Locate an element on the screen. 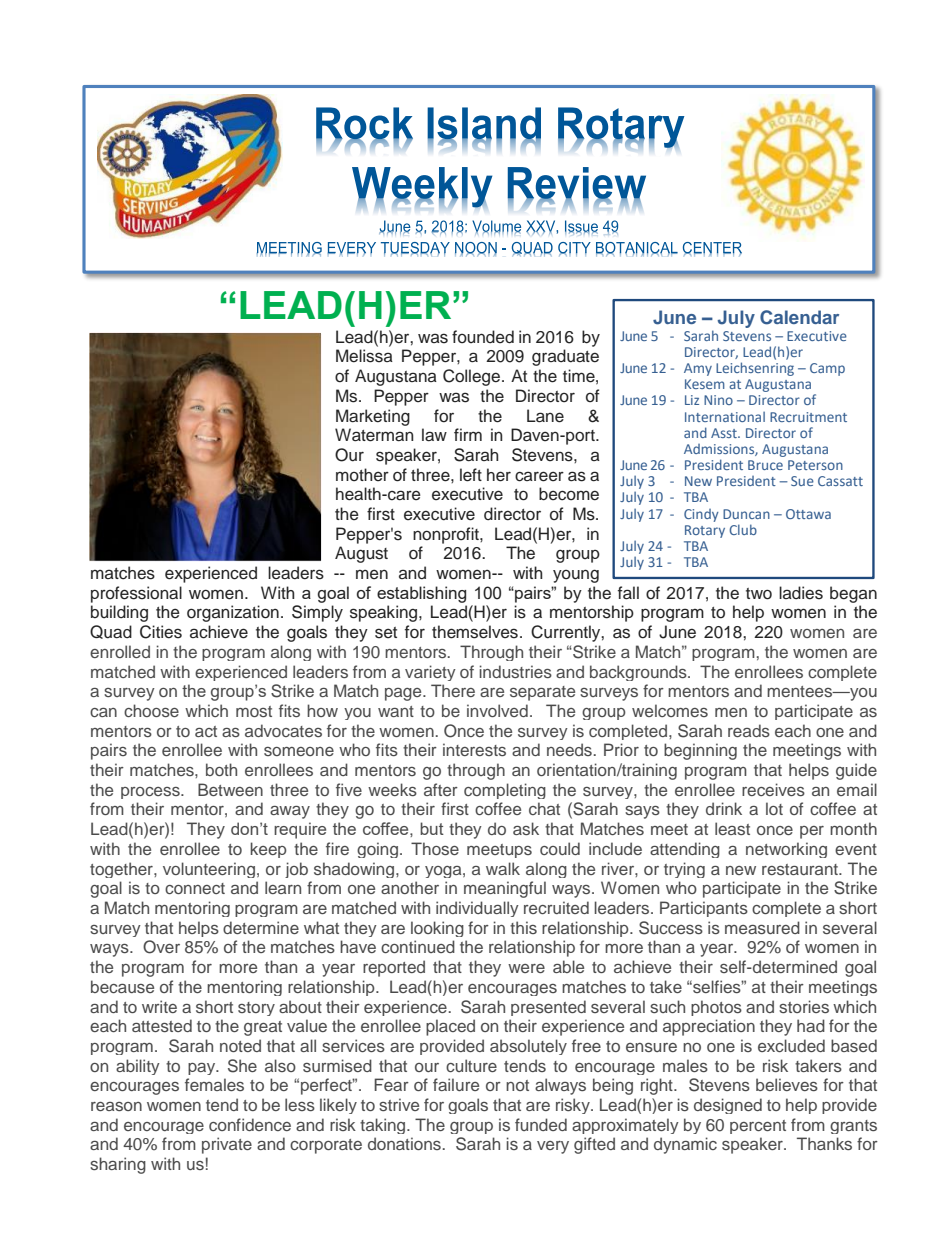 This screenshot has height=1233, width=952. connect is located at coordinates (195, 888).
